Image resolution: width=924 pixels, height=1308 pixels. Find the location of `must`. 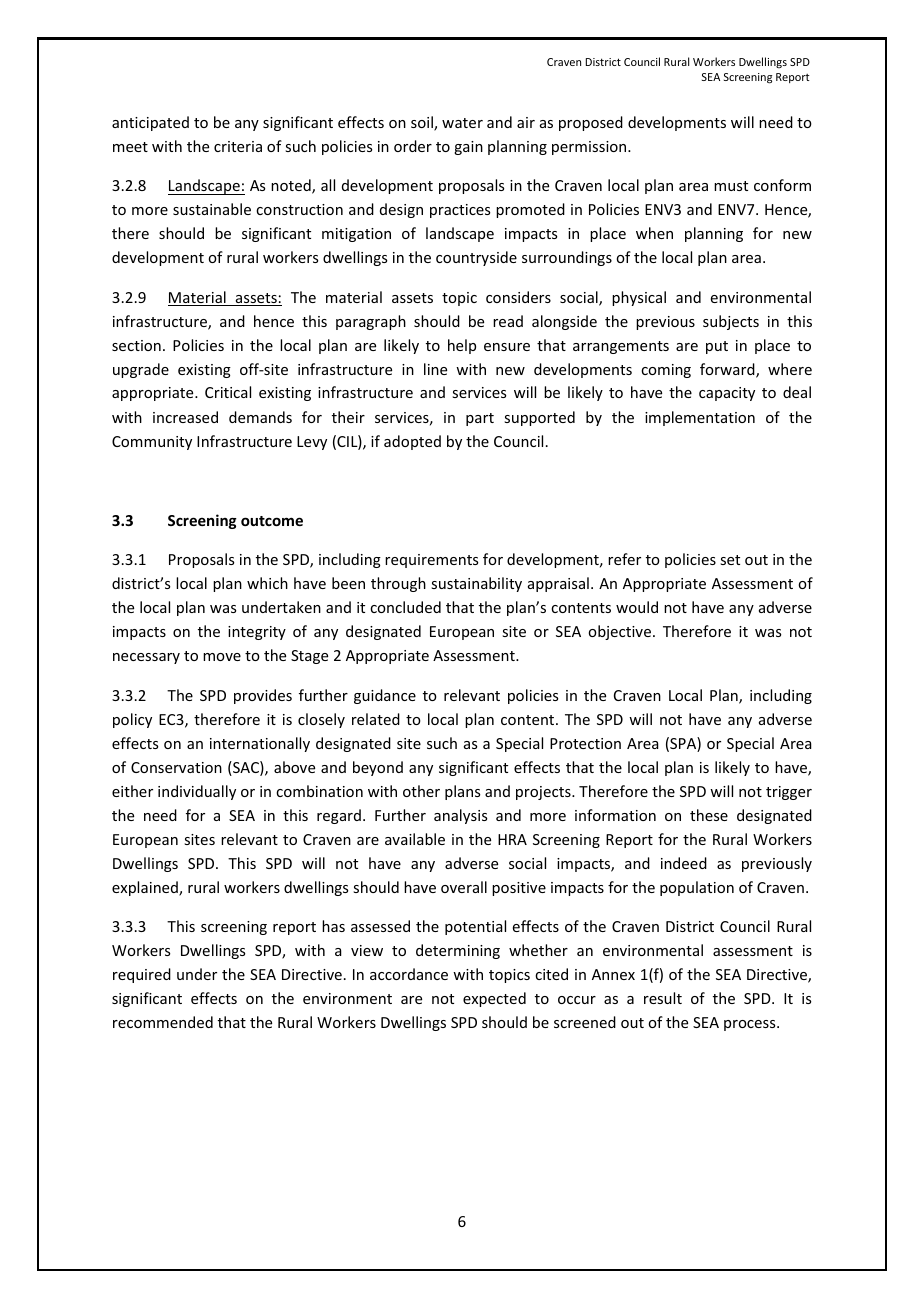

must is located at coordinates (731, 186).
